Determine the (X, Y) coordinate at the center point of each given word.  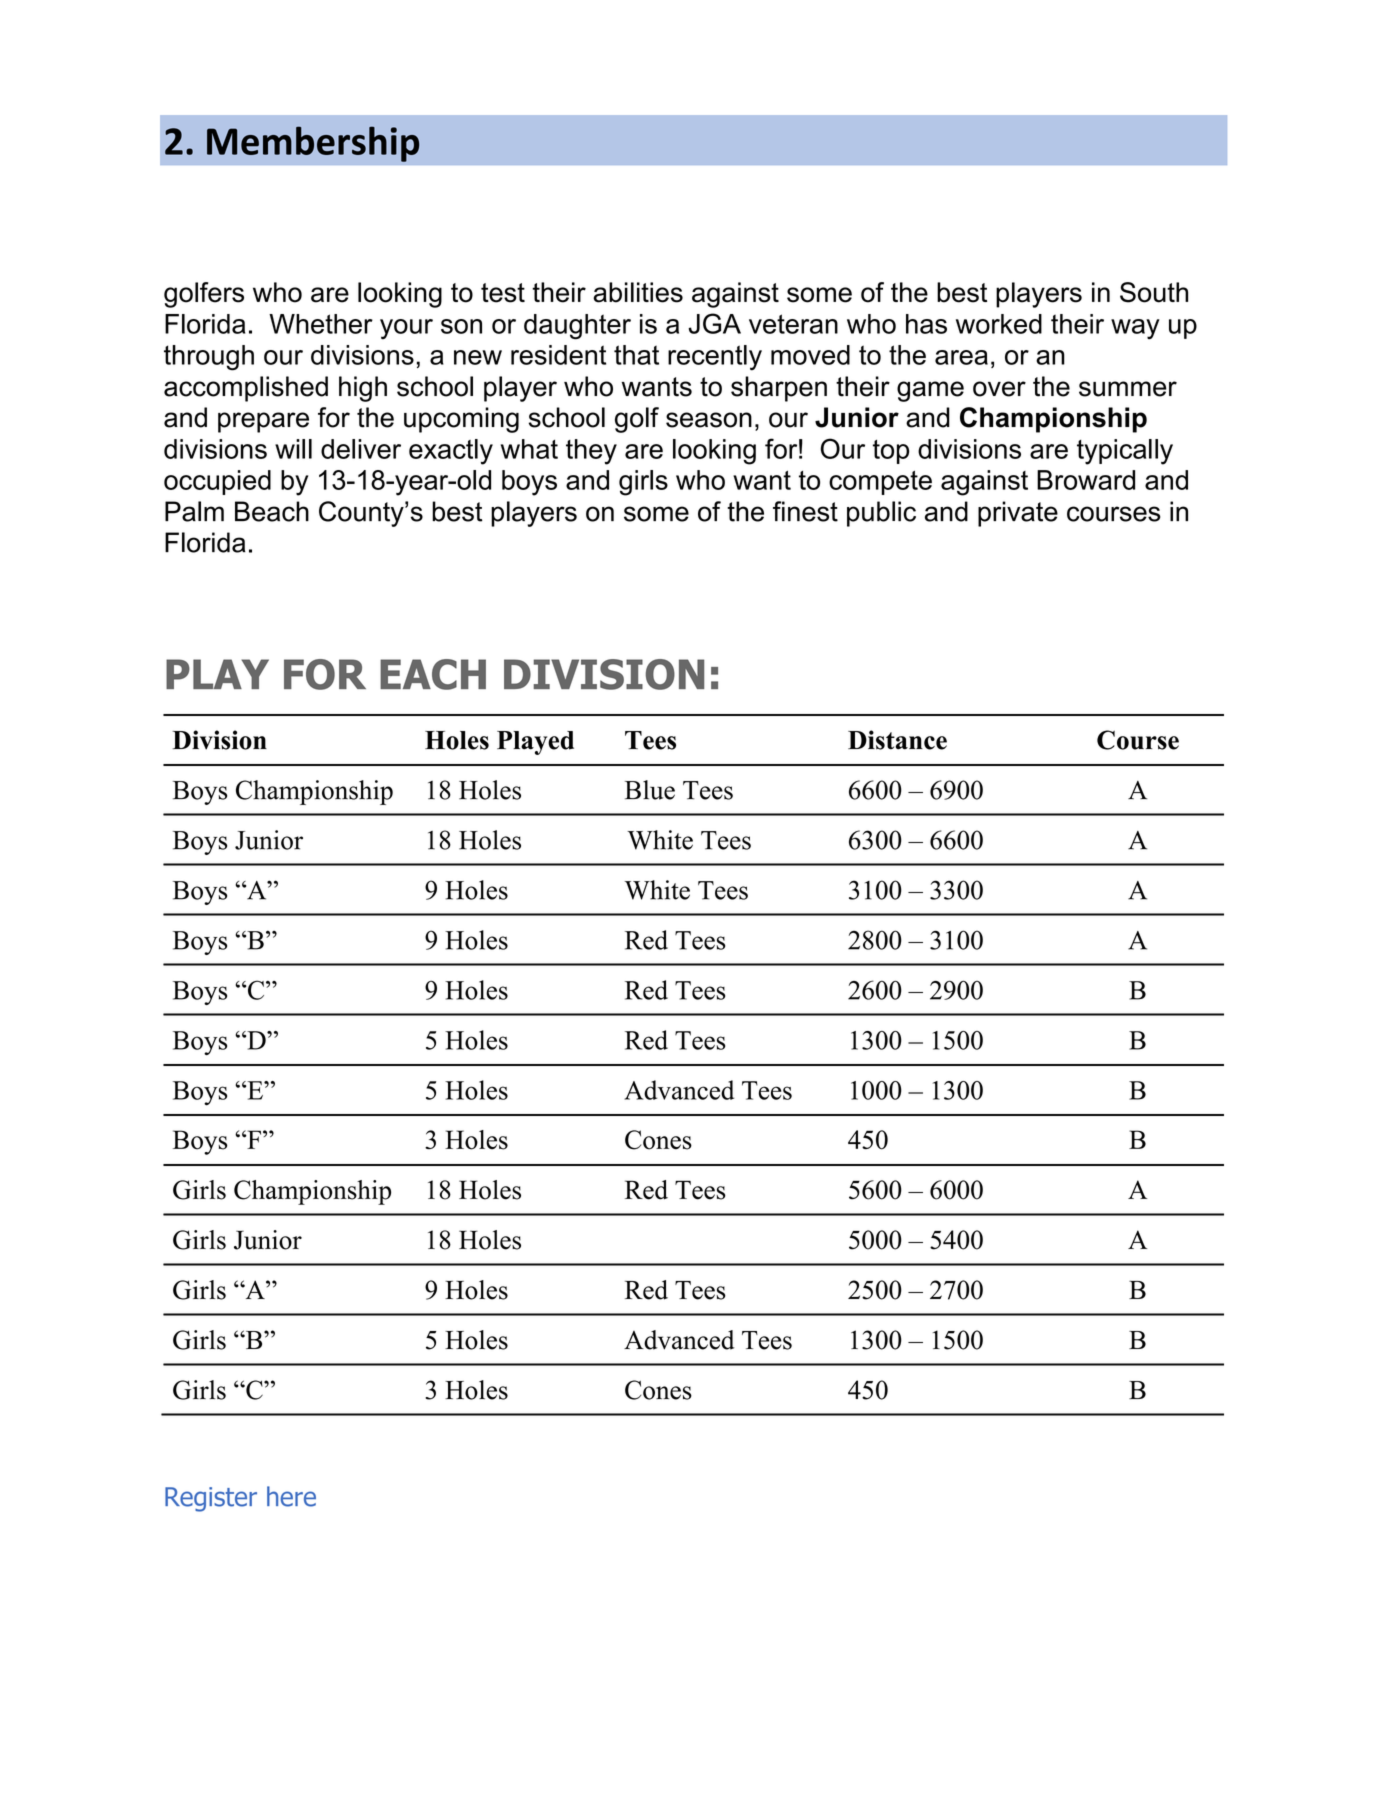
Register (211, 1499)
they (591, 452)
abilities (638, 292)
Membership (313, 144)
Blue (650, 790)
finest (805, 511)
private (1018, 514)
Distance (897, 740)
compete (880, 483)
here (291, 1496)
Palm (194, 511)
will (293, 449)
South (1154, 292)
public (881, 514)
